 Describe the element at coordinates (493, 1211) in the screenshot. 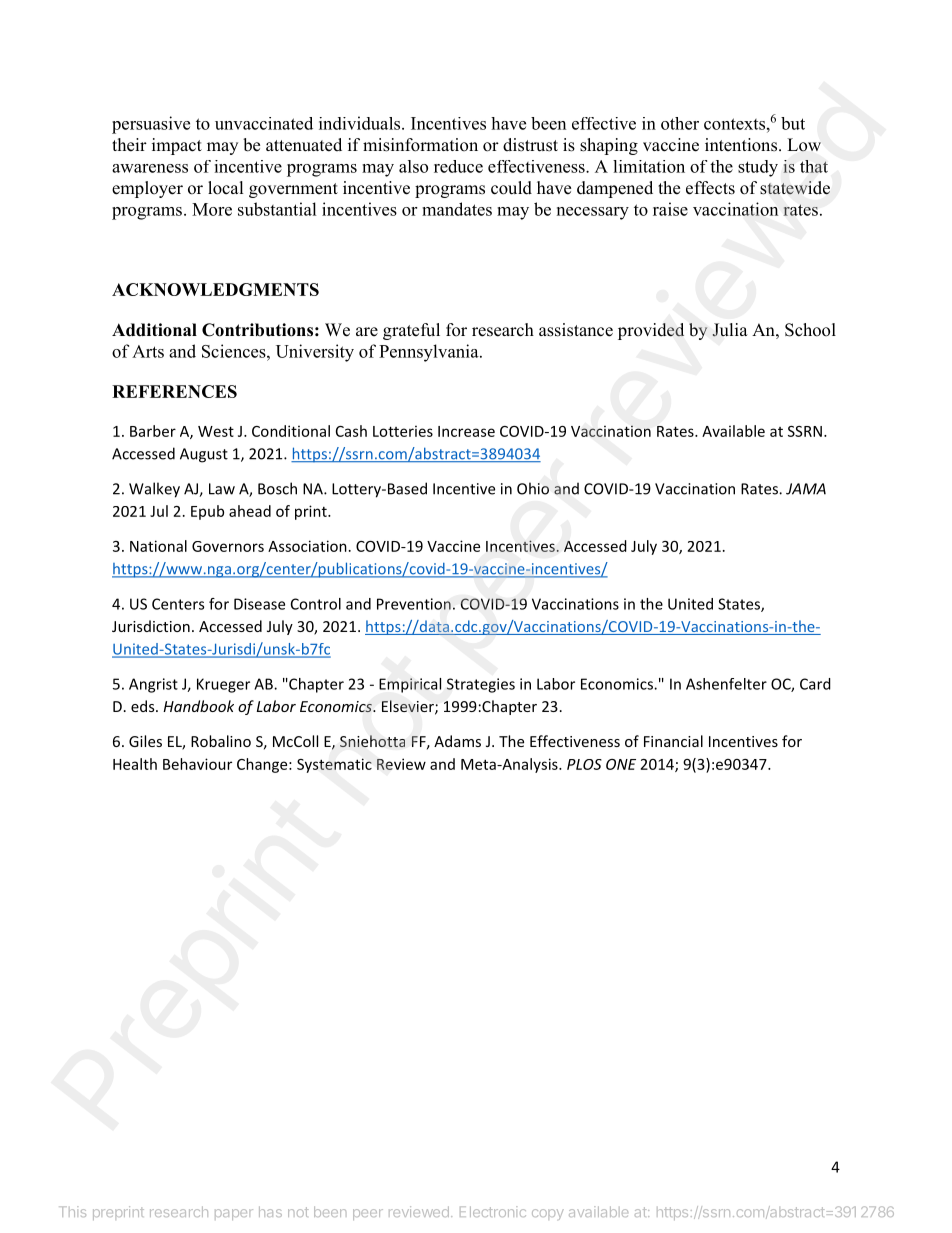

I see `Electronic` at that location.
